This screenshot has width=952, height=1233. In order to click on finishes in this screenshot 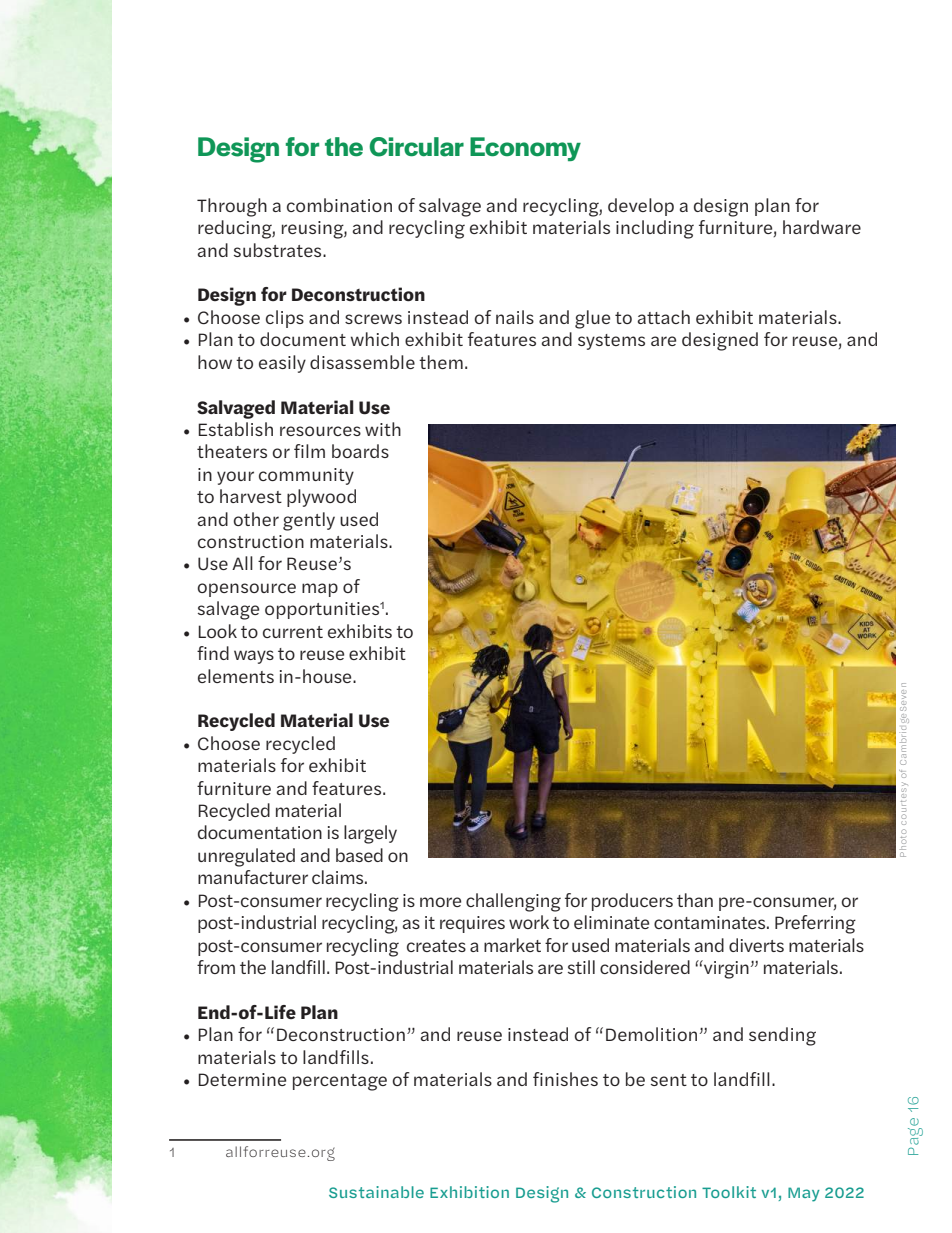, I will do `click(565, 1079)`.
